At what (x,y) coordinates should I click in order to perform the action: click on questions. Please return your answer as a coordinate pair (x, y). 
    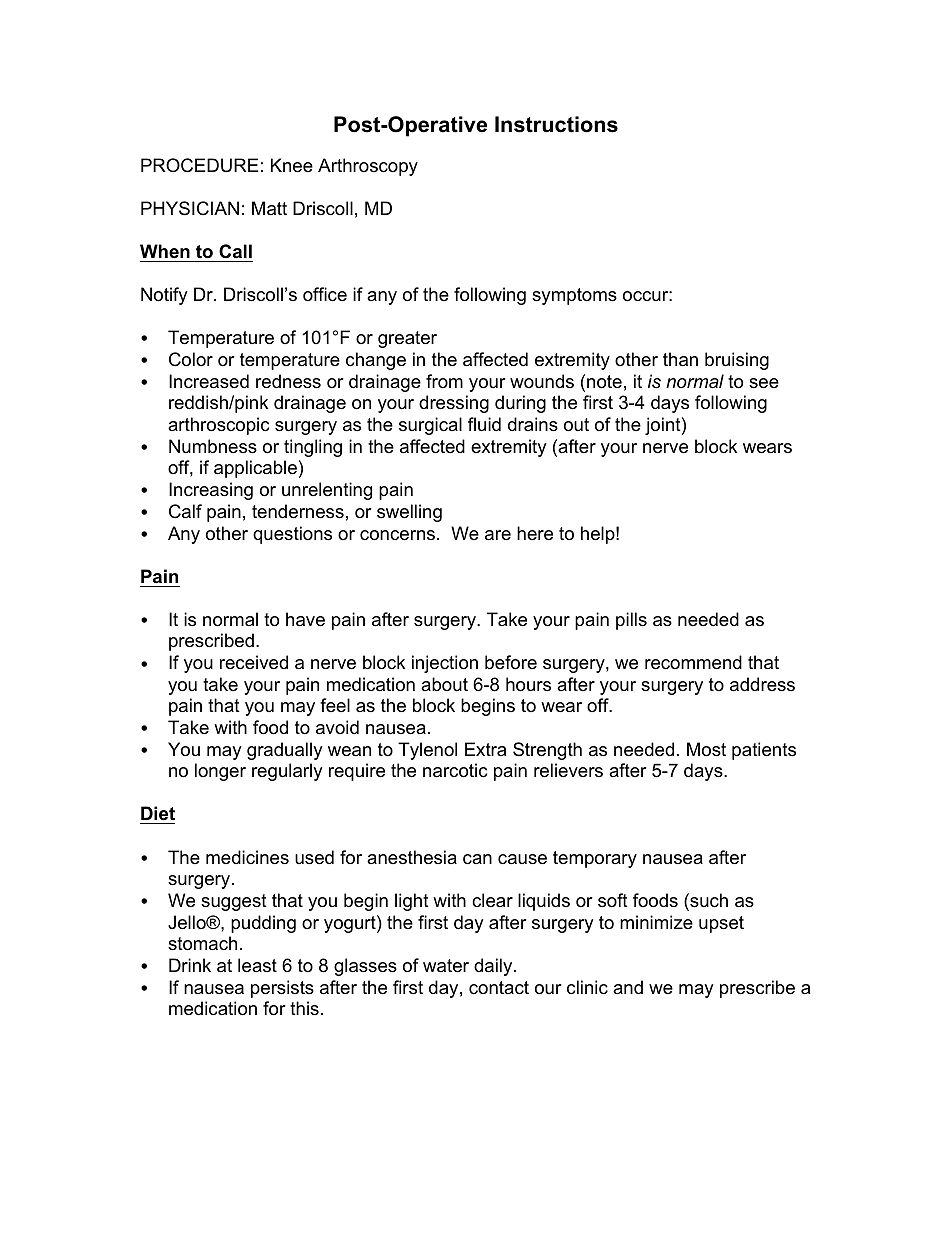
    Looking at the image, I should click on (292, 535).
